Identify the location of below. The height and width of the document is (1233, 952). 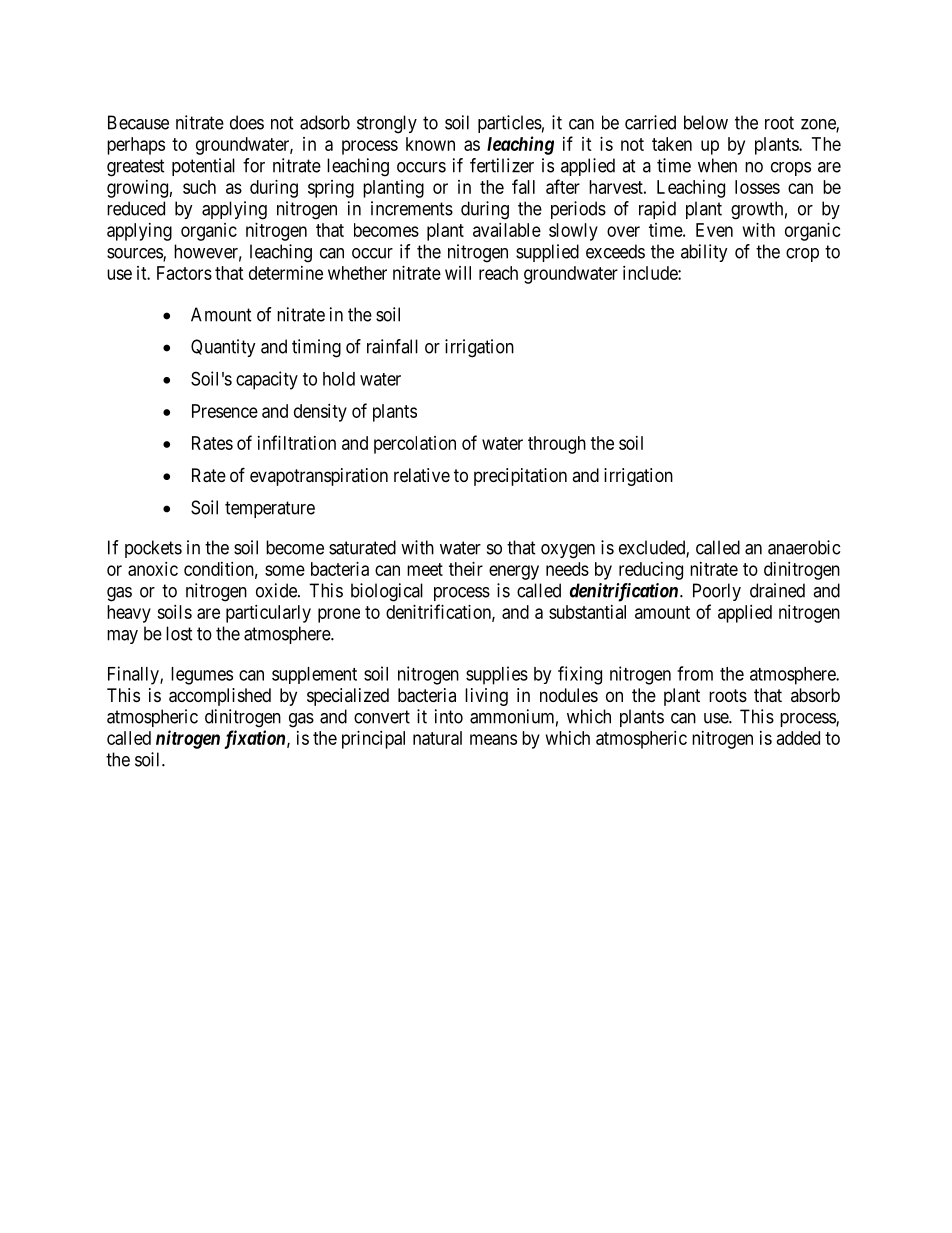
(706, 122).
